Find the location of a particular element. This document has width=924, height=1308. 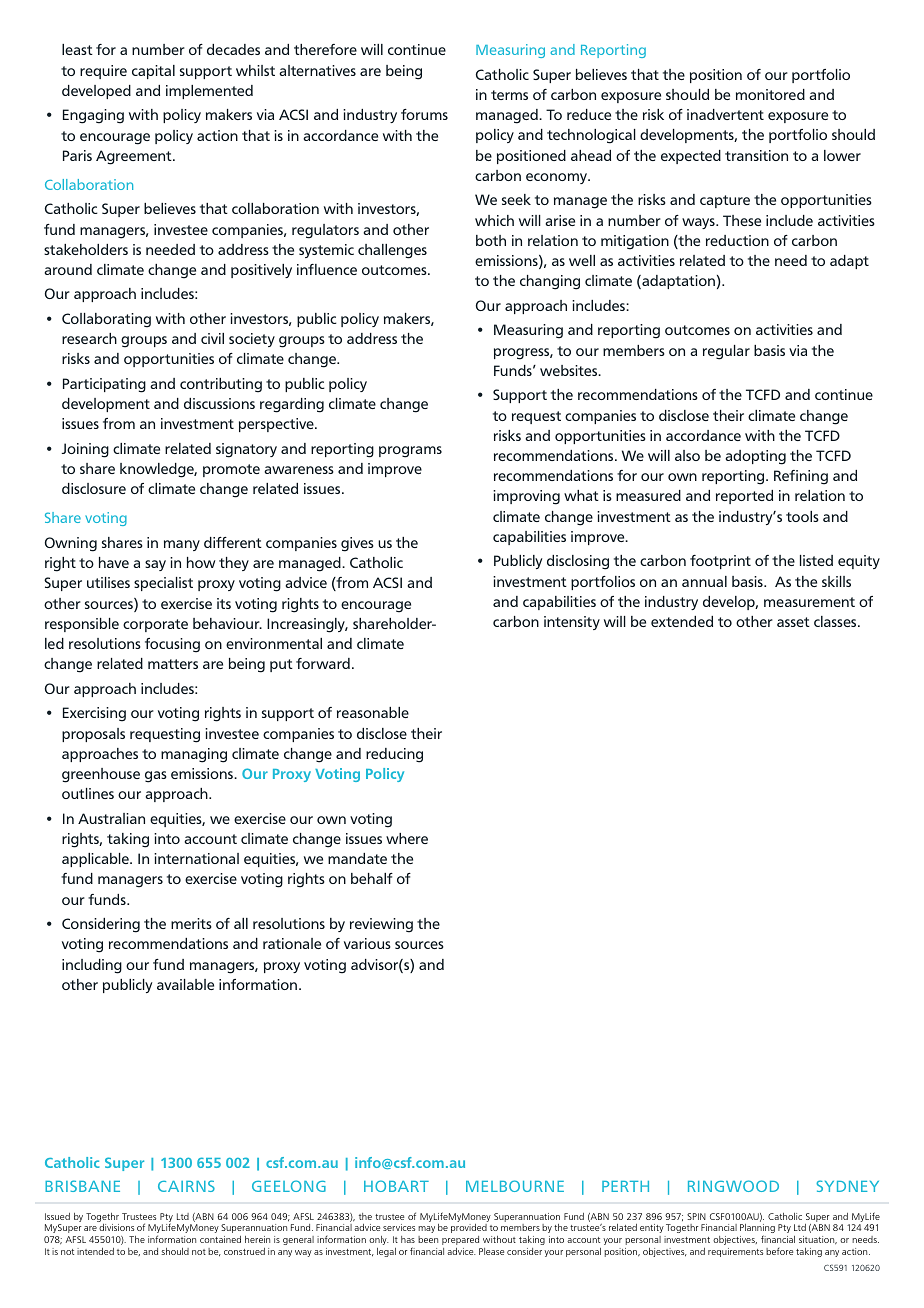

websites is located at coordinates (570, 370).
